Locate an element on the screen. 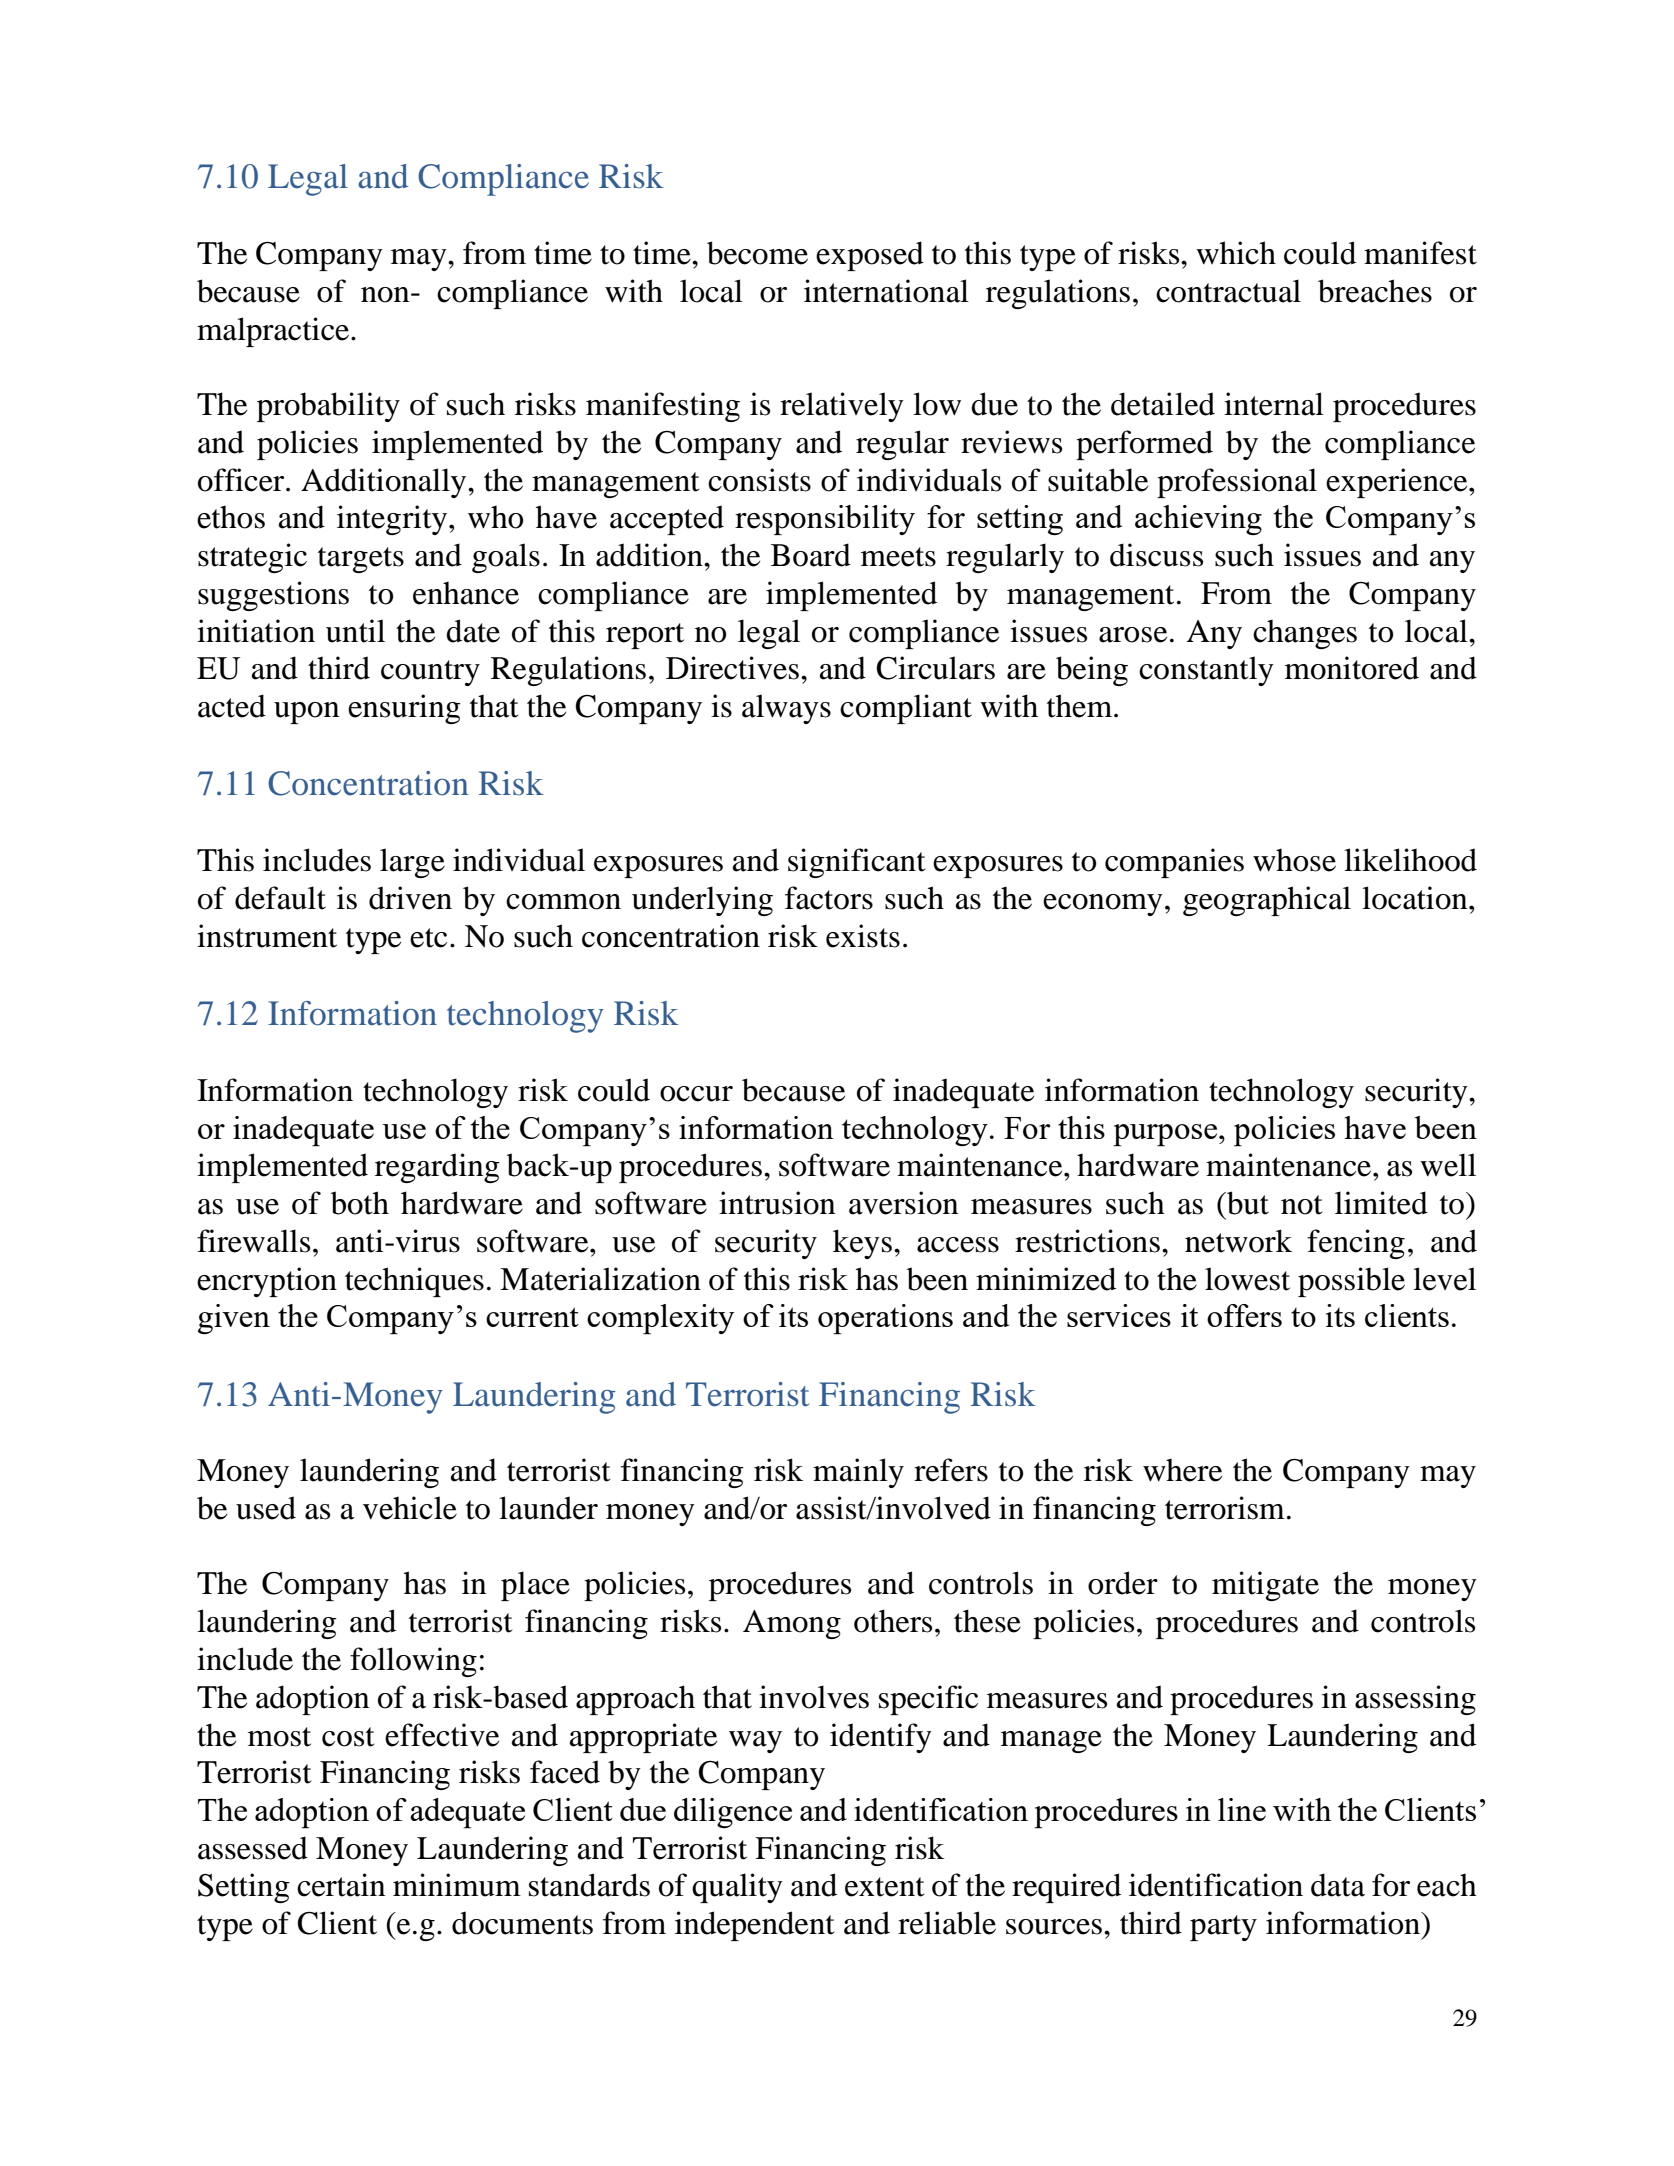 Image resolution: width=1674 pixels, height=2166 pixels. extent is located at coordinates (884, 1887).
